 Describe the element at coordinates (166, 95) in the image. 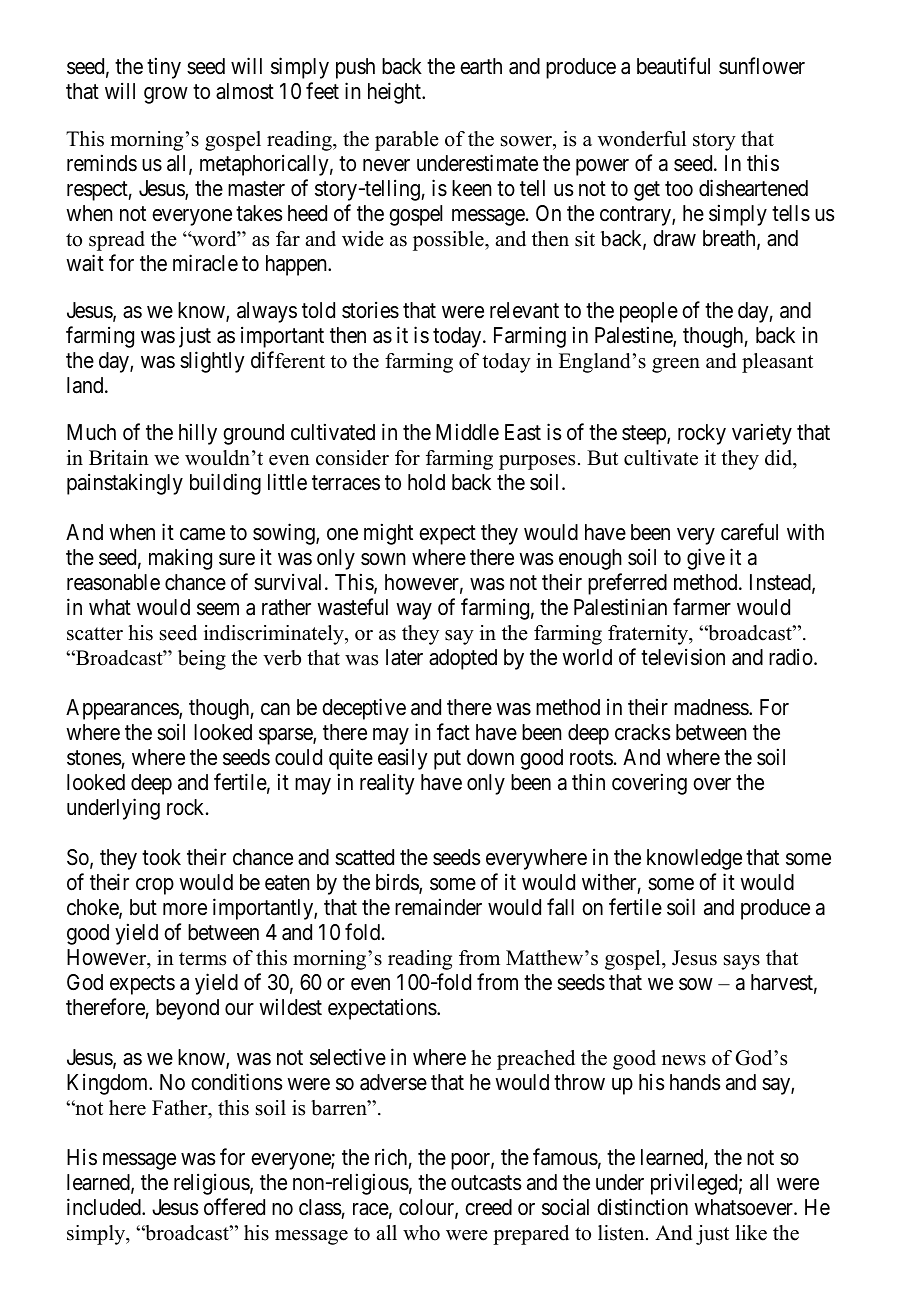

I see `grow` at that location.
